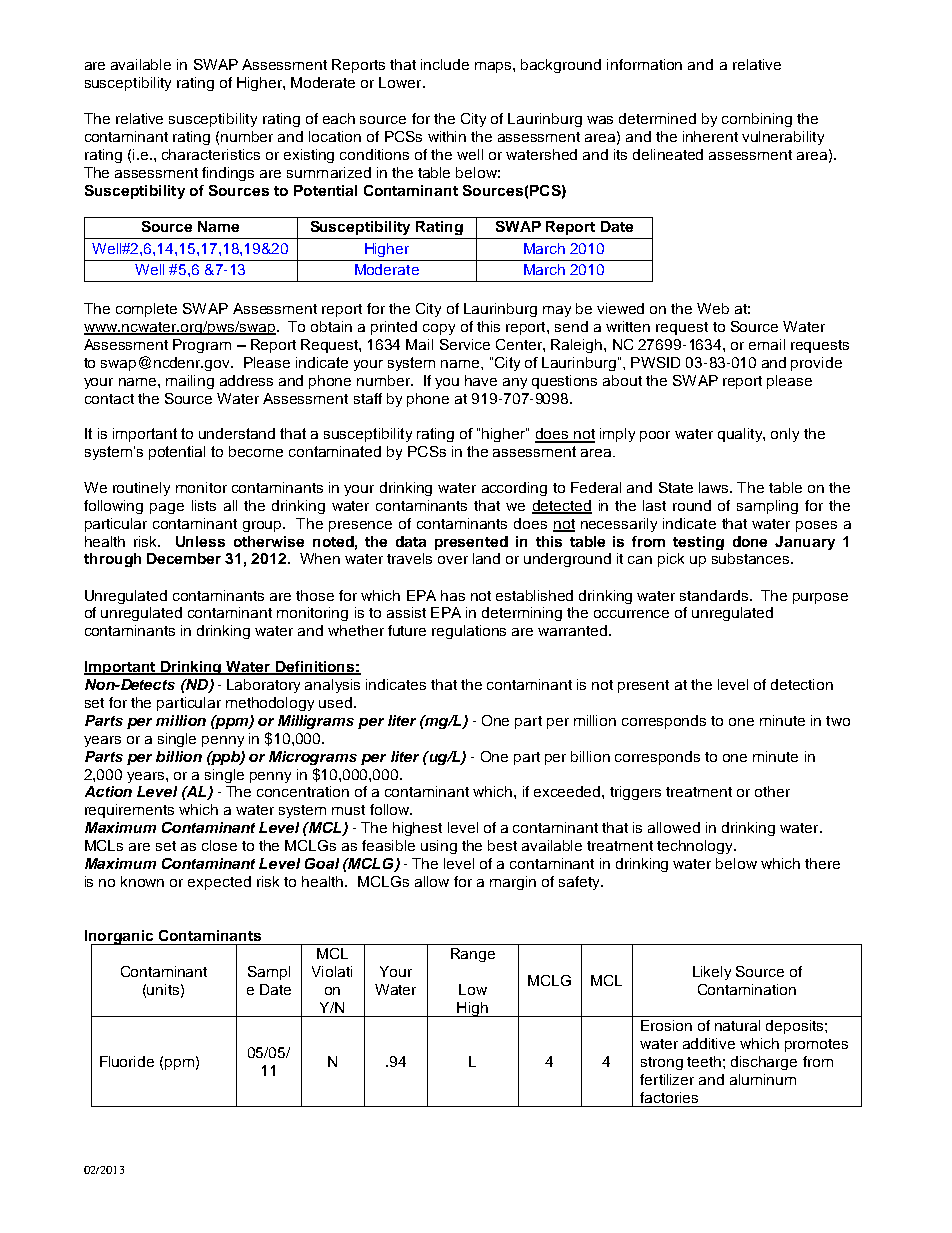 The width and height of the screenshot is (952, 1233). What do you see at coordinates (757, 120) in the screenshot?
I see `combining` at bounding box center [757, 120].
